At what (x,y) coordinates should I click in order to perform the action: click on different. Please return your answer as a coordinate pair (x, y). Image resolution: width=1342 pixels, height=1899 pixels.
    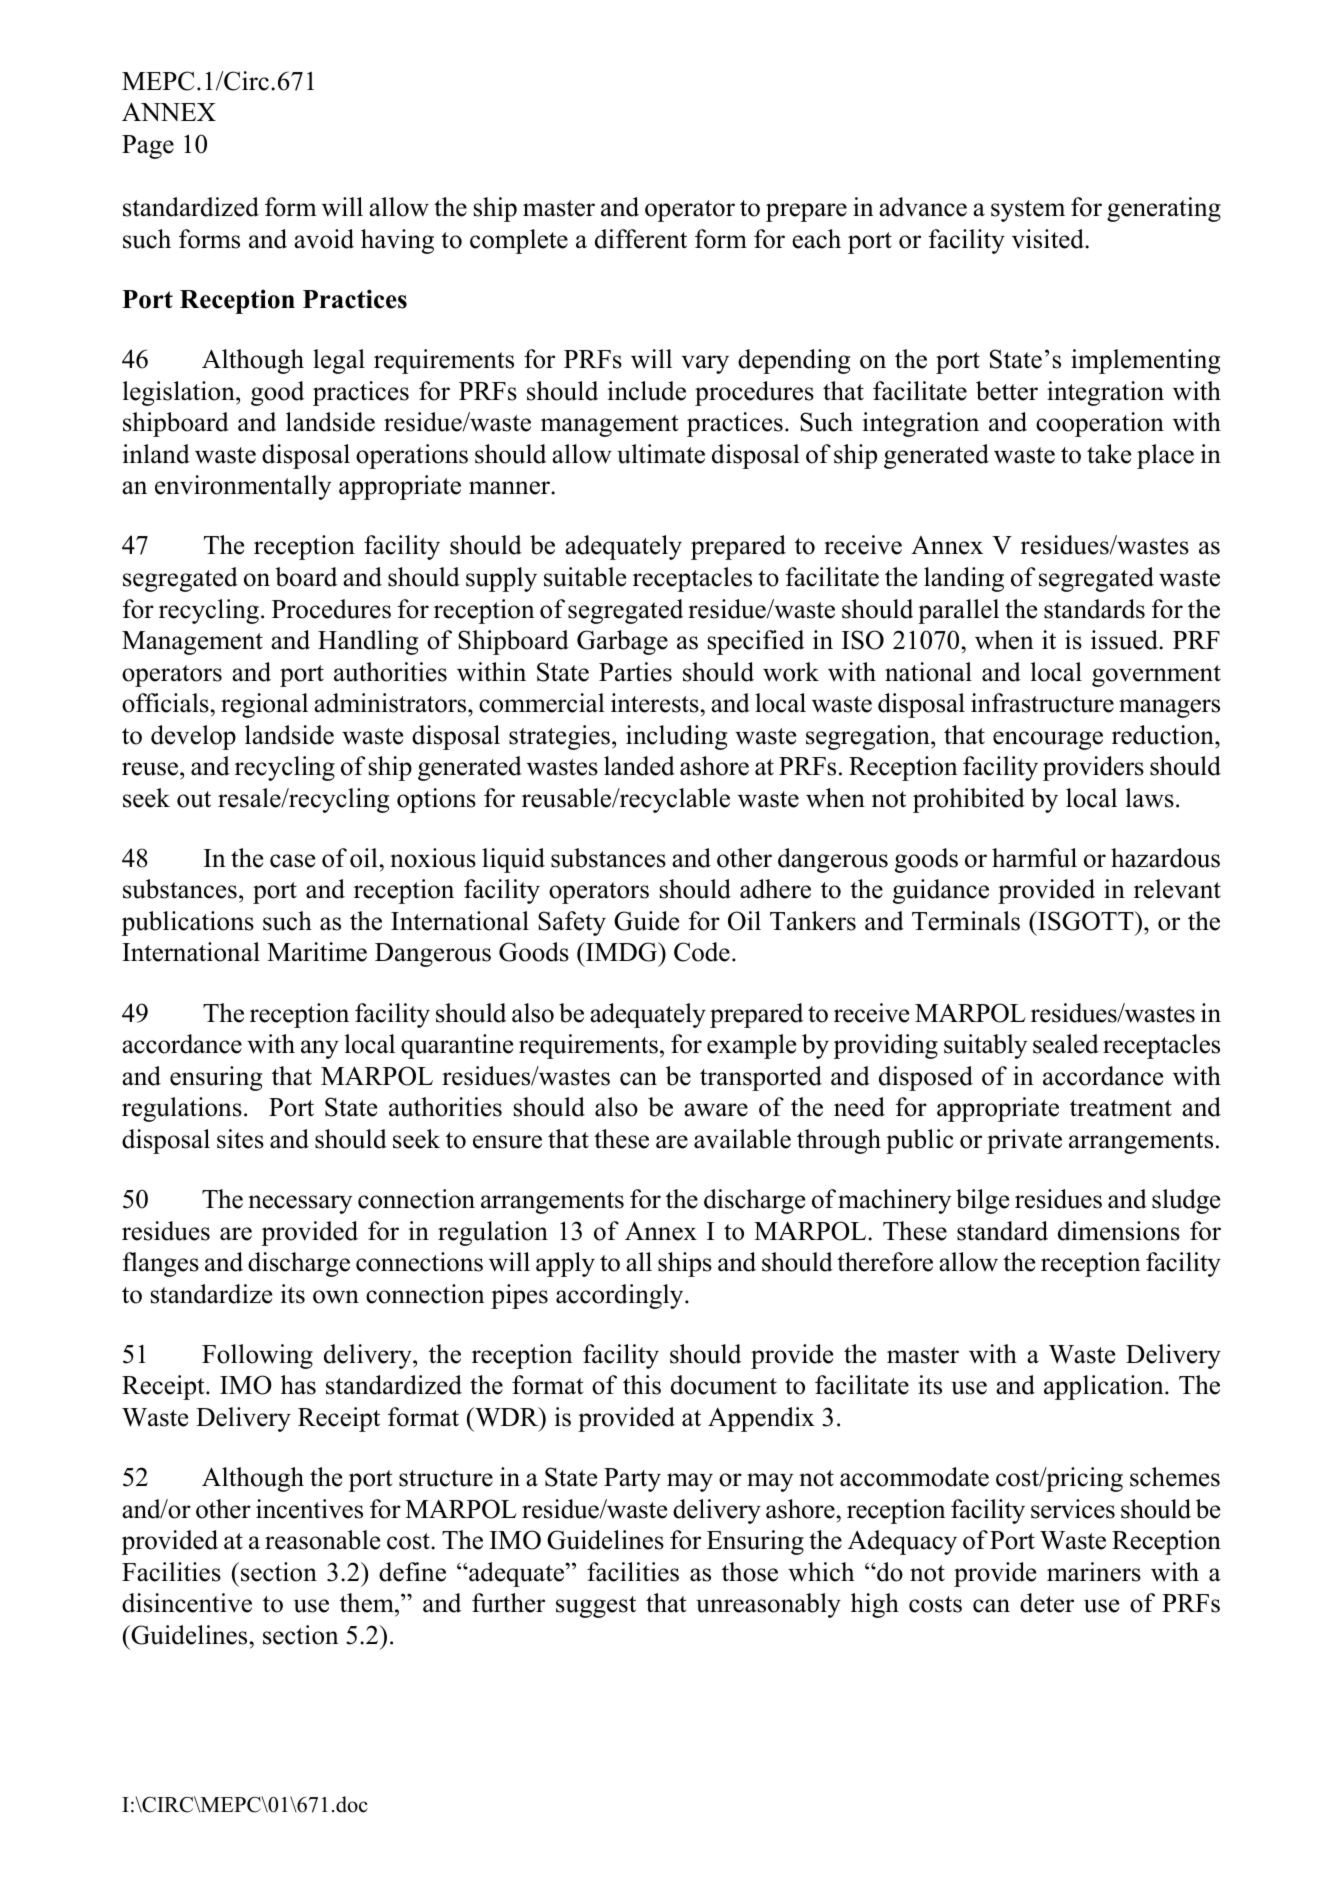
    Looking at the image, I should click on (641, 239).
